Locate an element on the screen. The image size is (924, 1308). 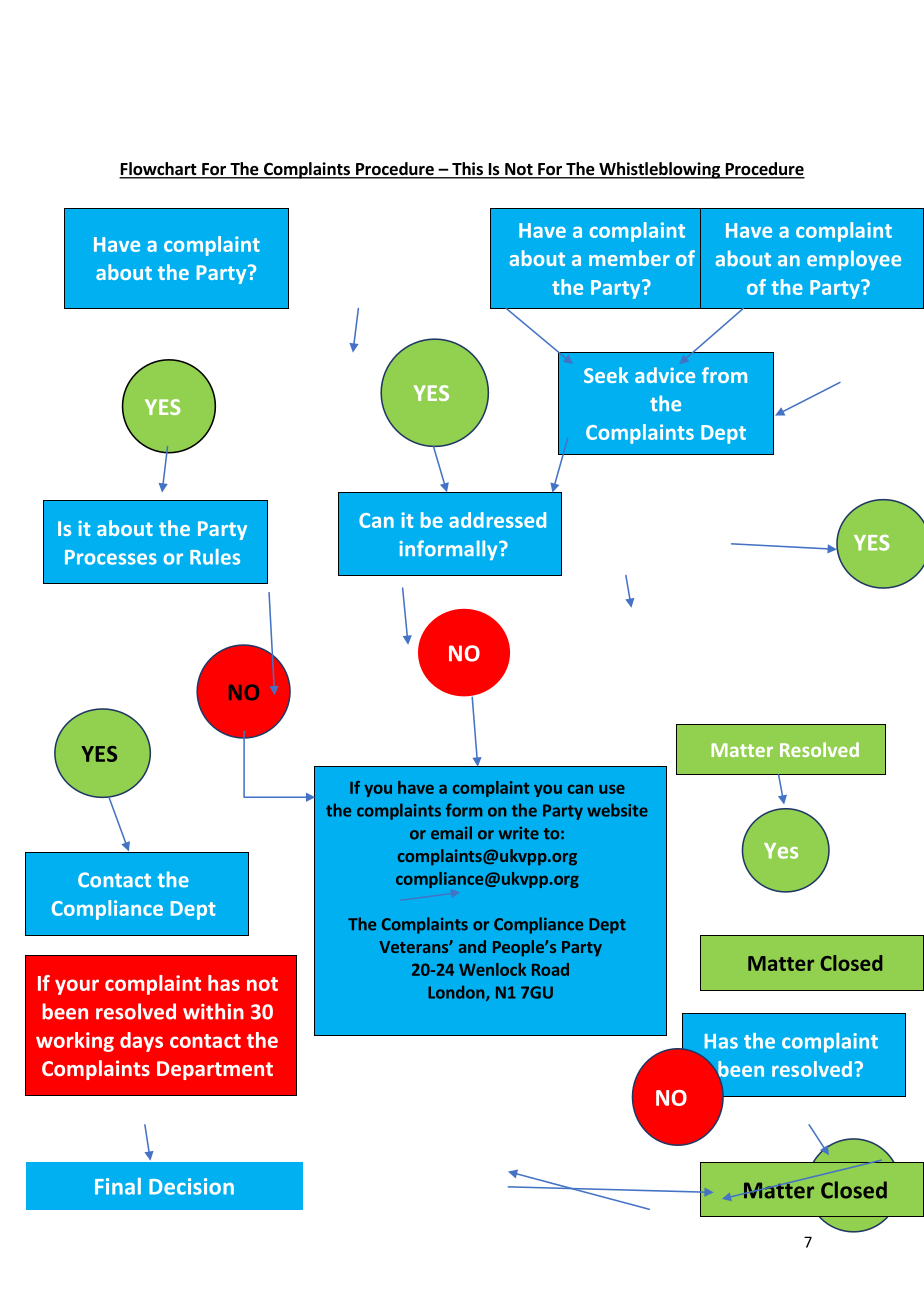
addressed is located at coordinates (497, 520).
